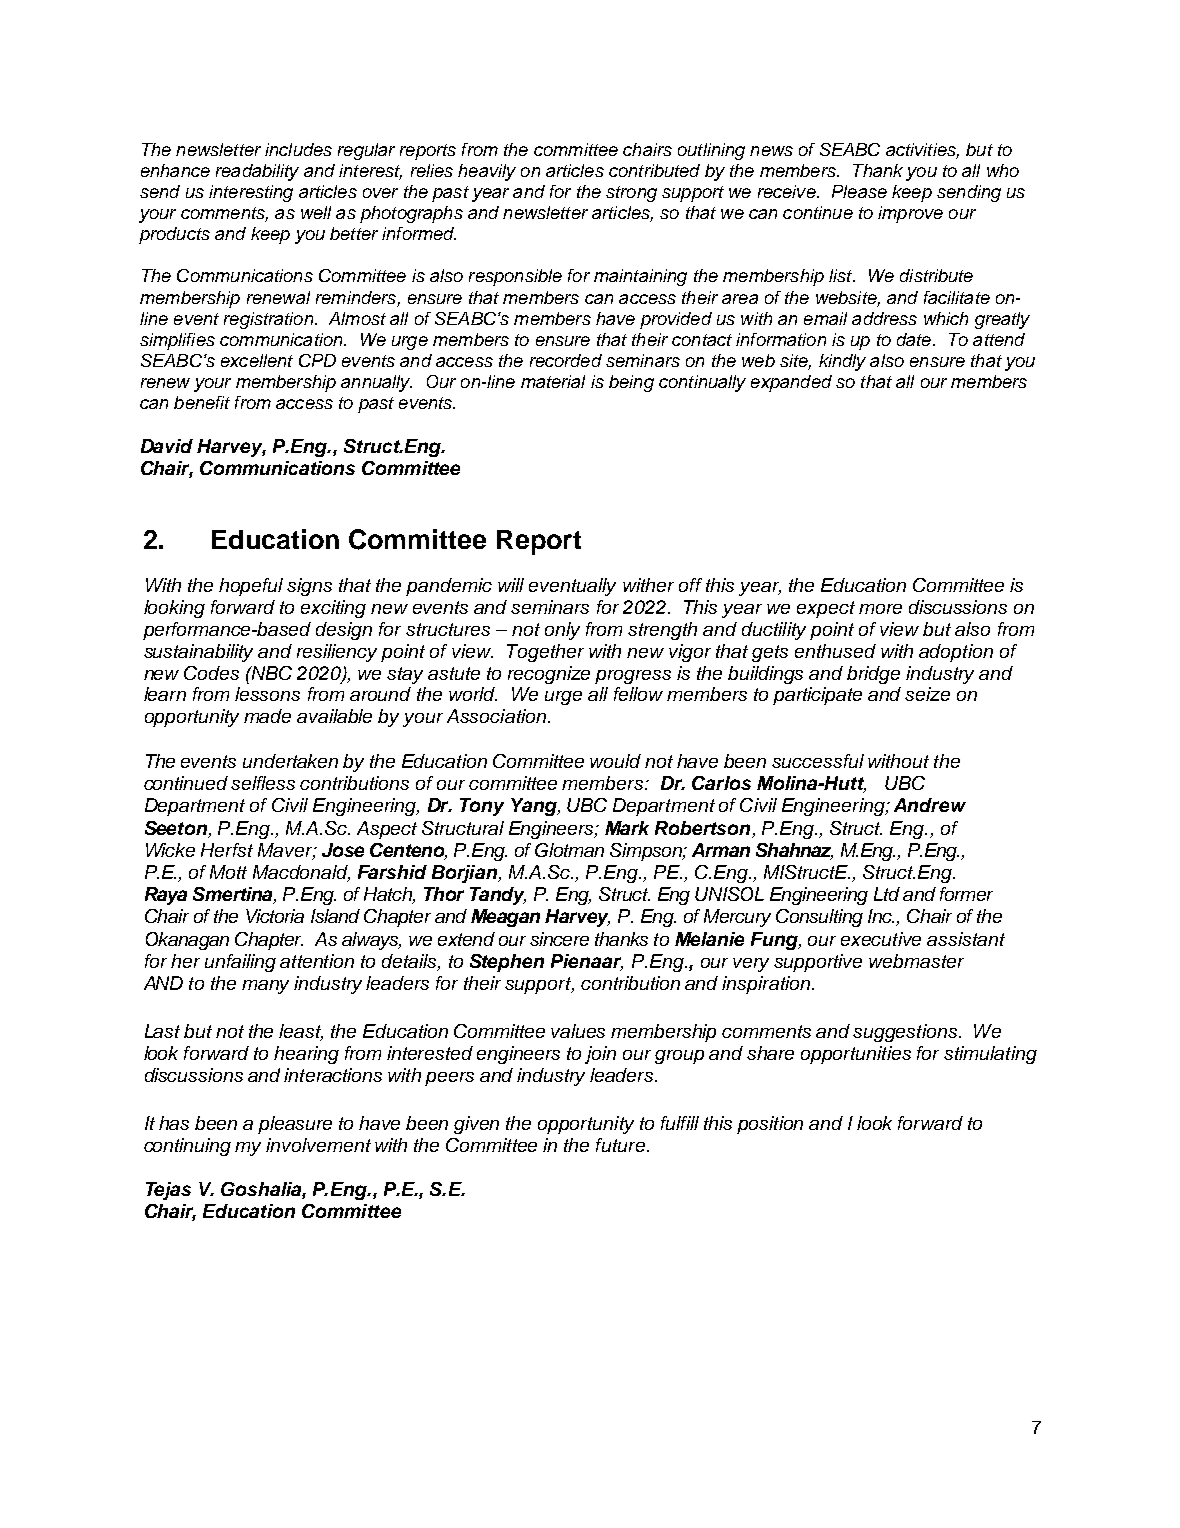 The image size is (1180, 1528). Describe the element at coordinates (295, 1125) in the page. I see `pleasure` at that location.
